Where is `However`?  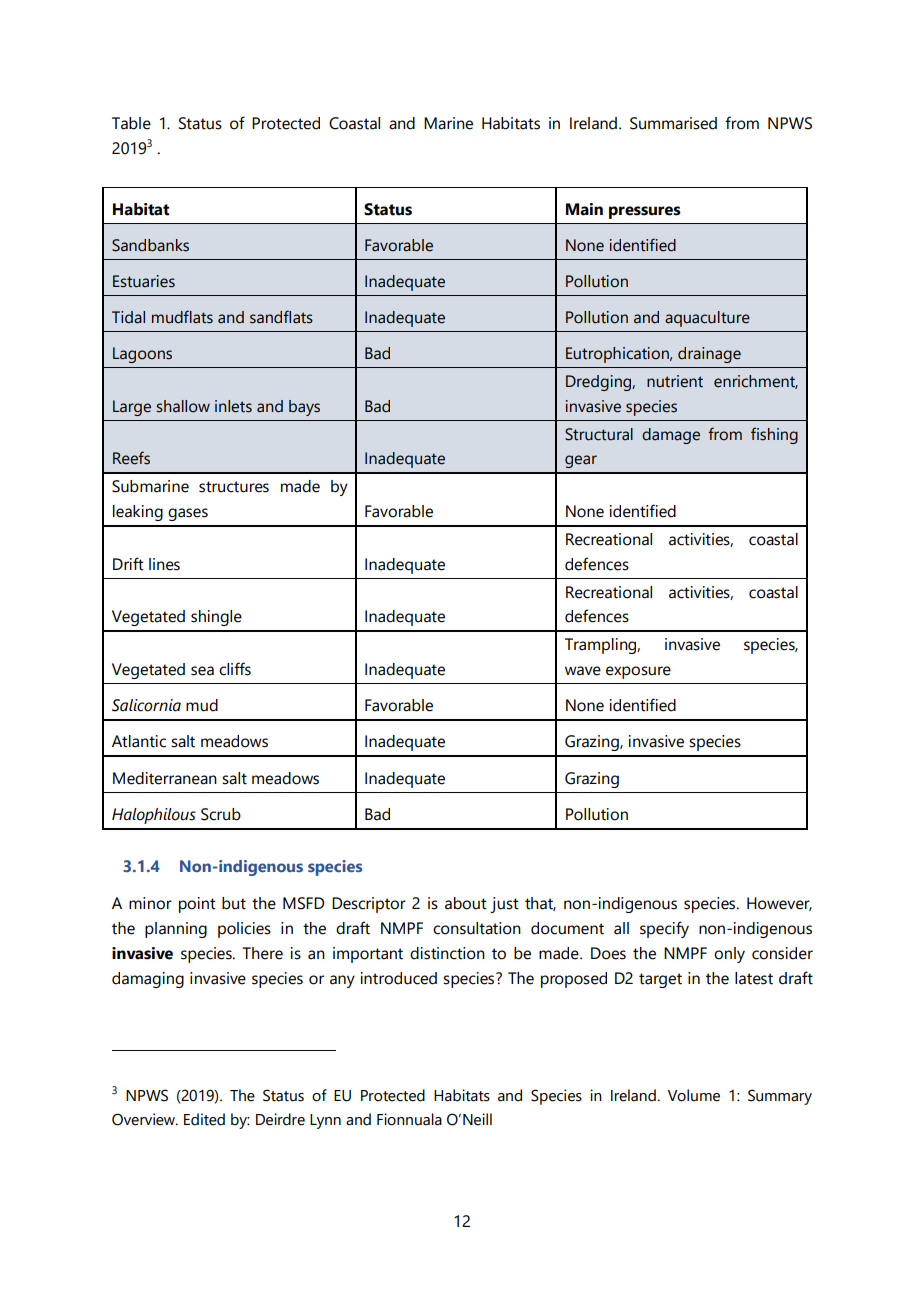 However is located at coordinates (779, 904).
